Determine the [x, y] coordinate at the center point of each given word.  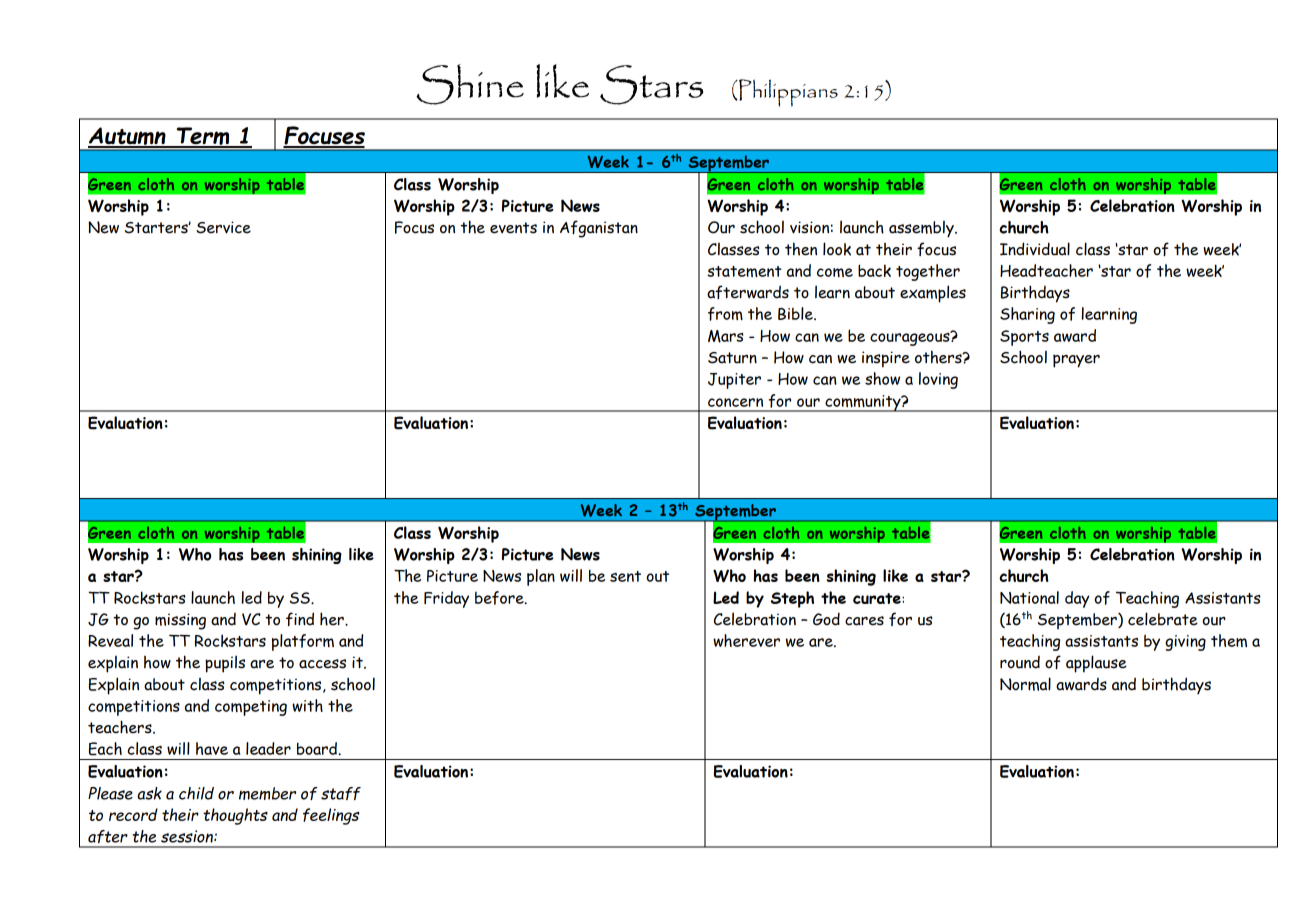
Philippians [787, 93]
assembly [922, 229]
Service [223, 227]
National [1029, 597]
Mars [725, 336]
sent [625, 576]
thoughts [235, 816]
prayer [1076, 361]
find [300, 619]
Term [203, 137]
